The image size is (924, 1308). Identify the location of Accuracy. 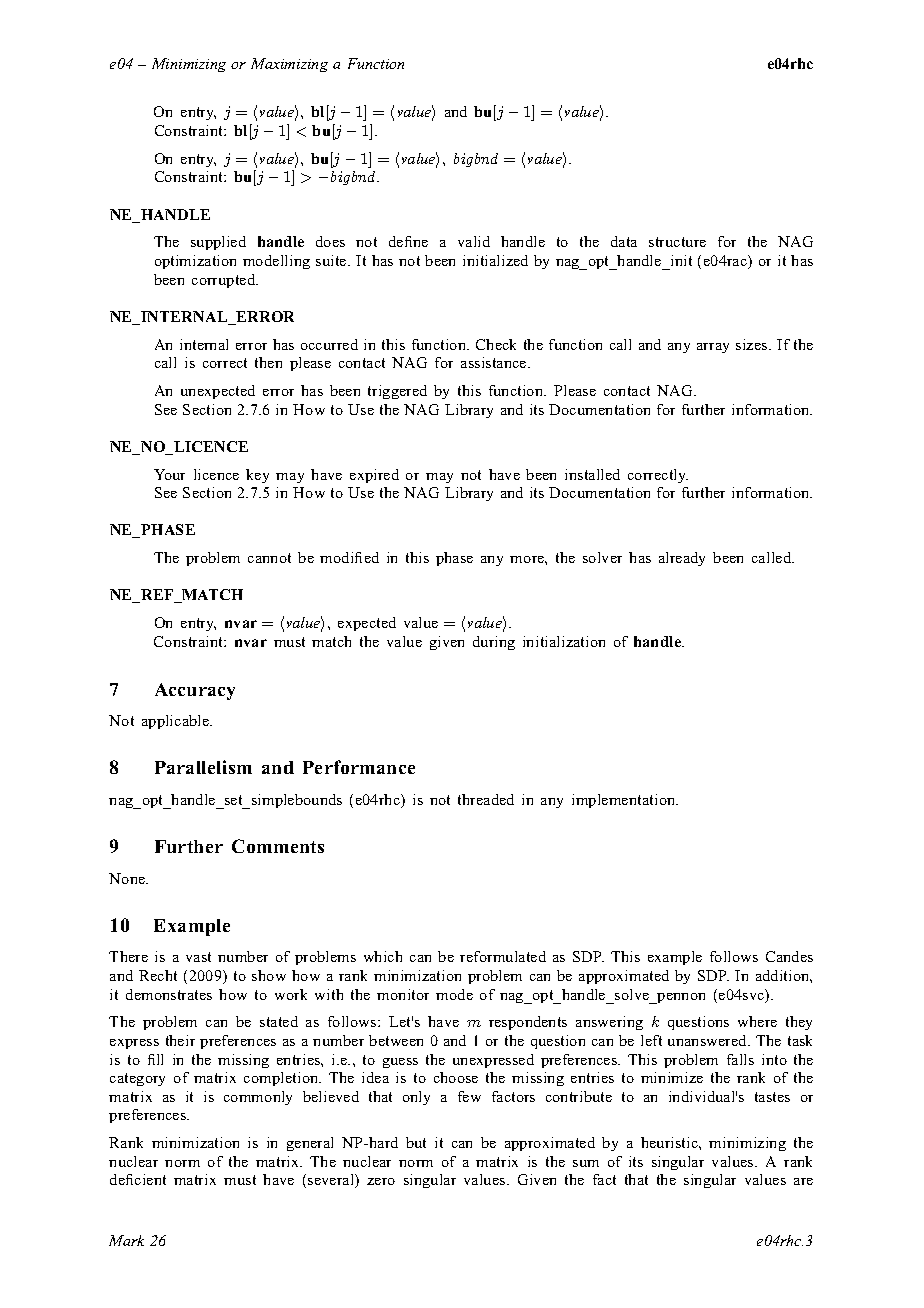
(195, 691).
